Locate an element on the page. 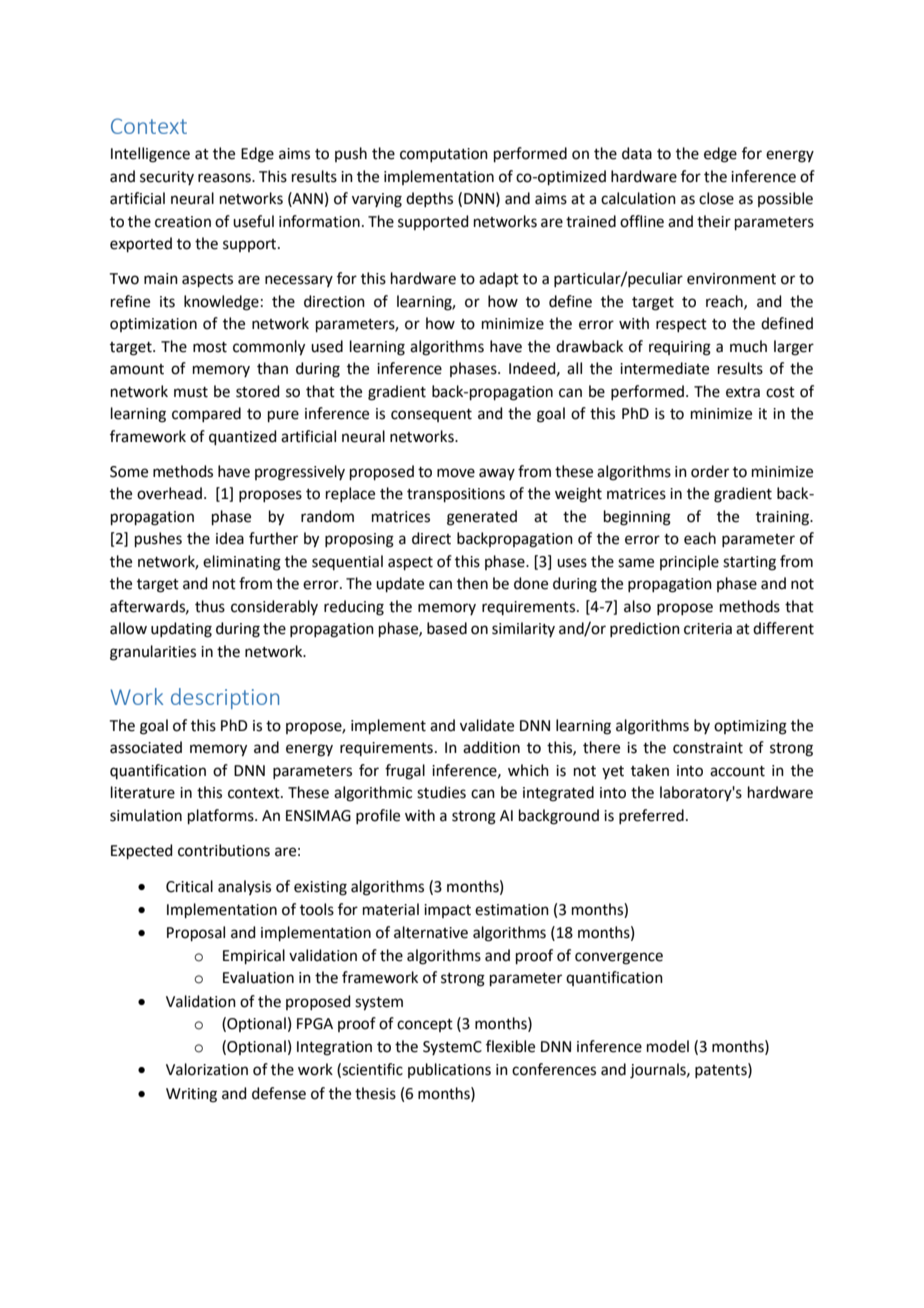 The height and width of the document is (1308, 924). security is located at coordinates (167, 178).
